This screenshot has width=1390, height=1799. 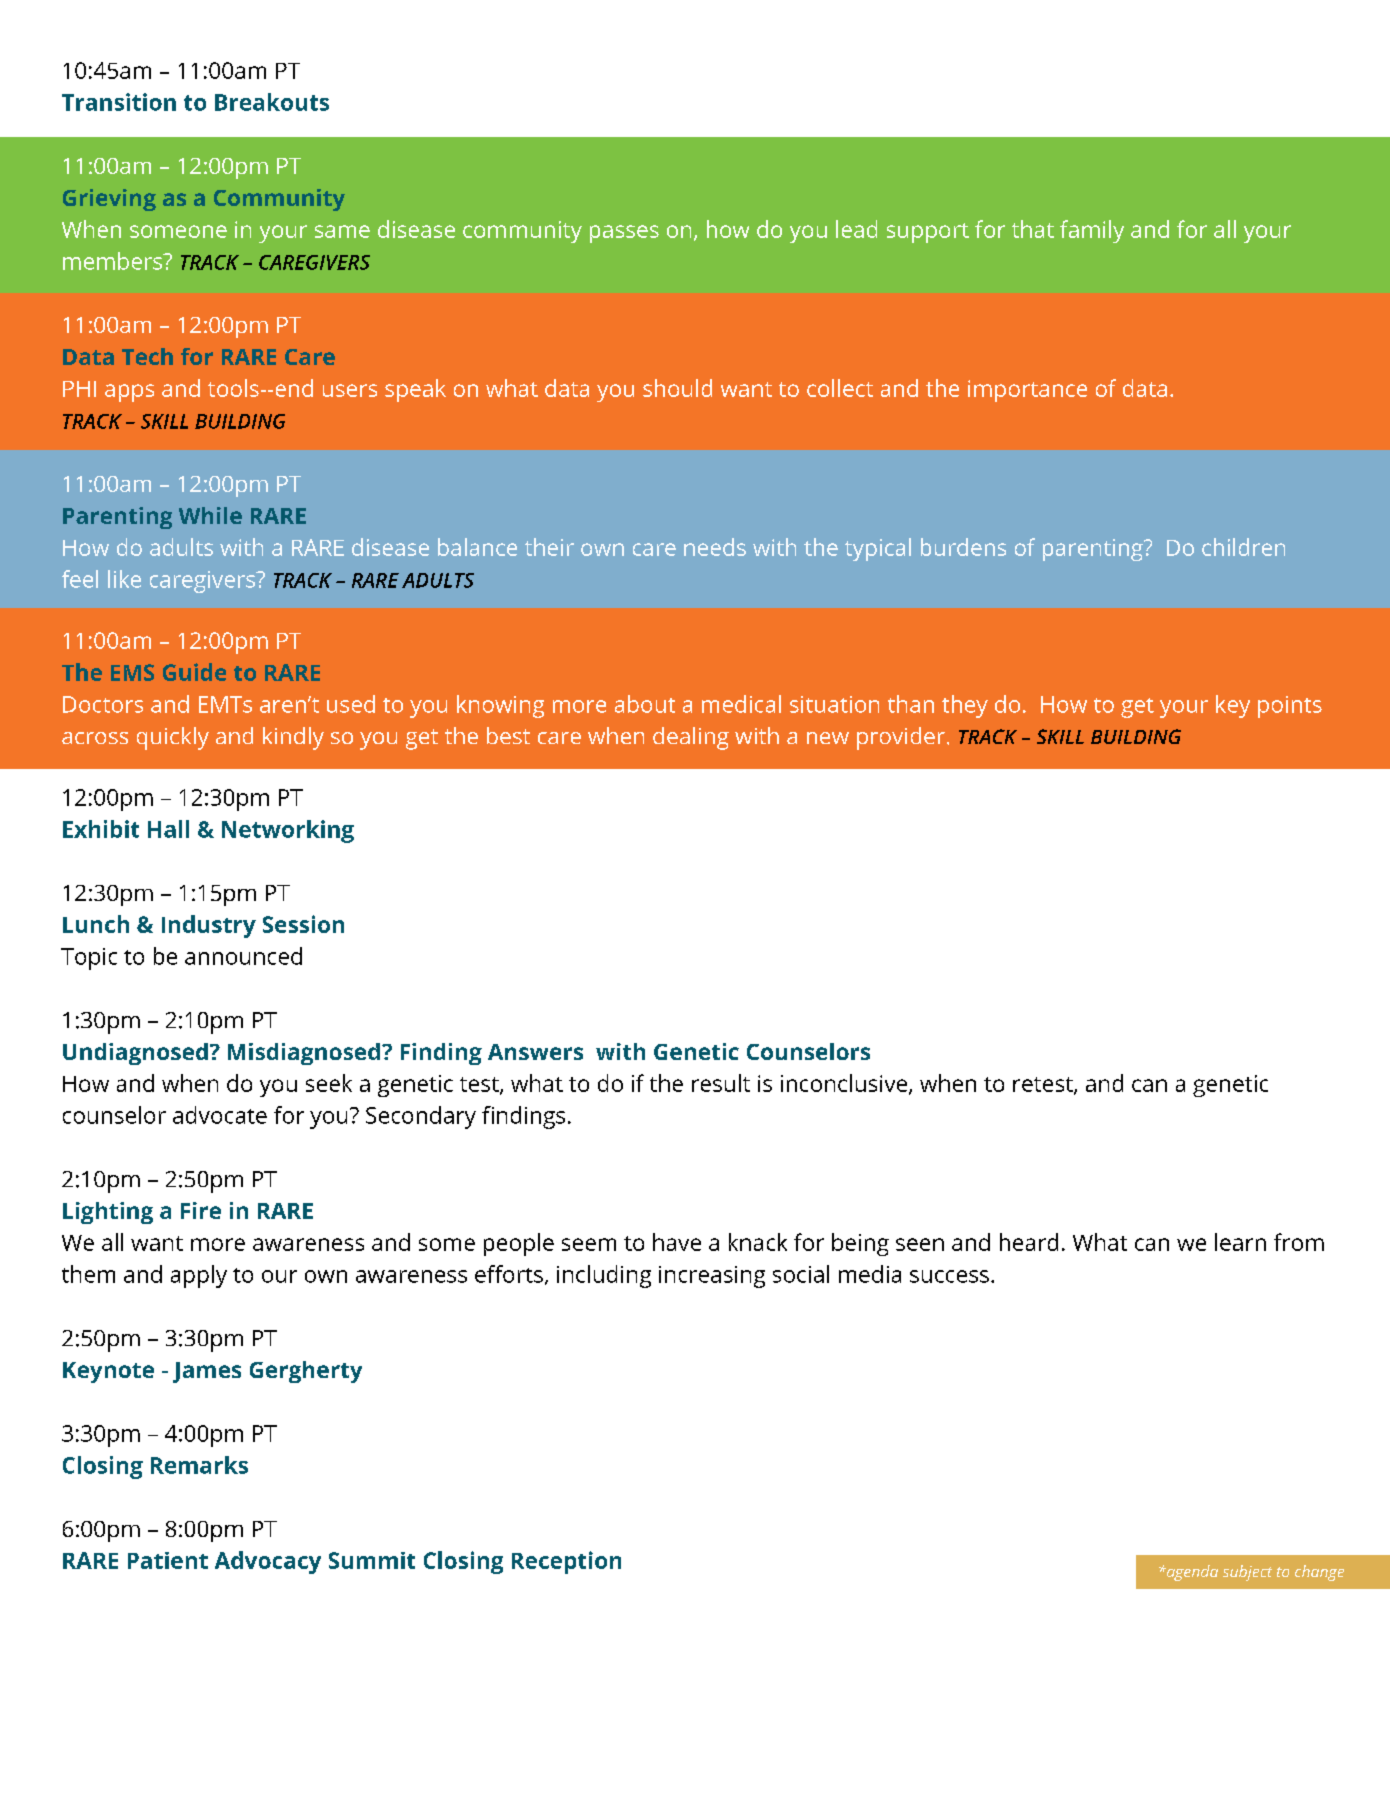 What do you see at coordinates (691, 738) in the screenshot?
I see `dealing` at bounding box center [691, 738].
